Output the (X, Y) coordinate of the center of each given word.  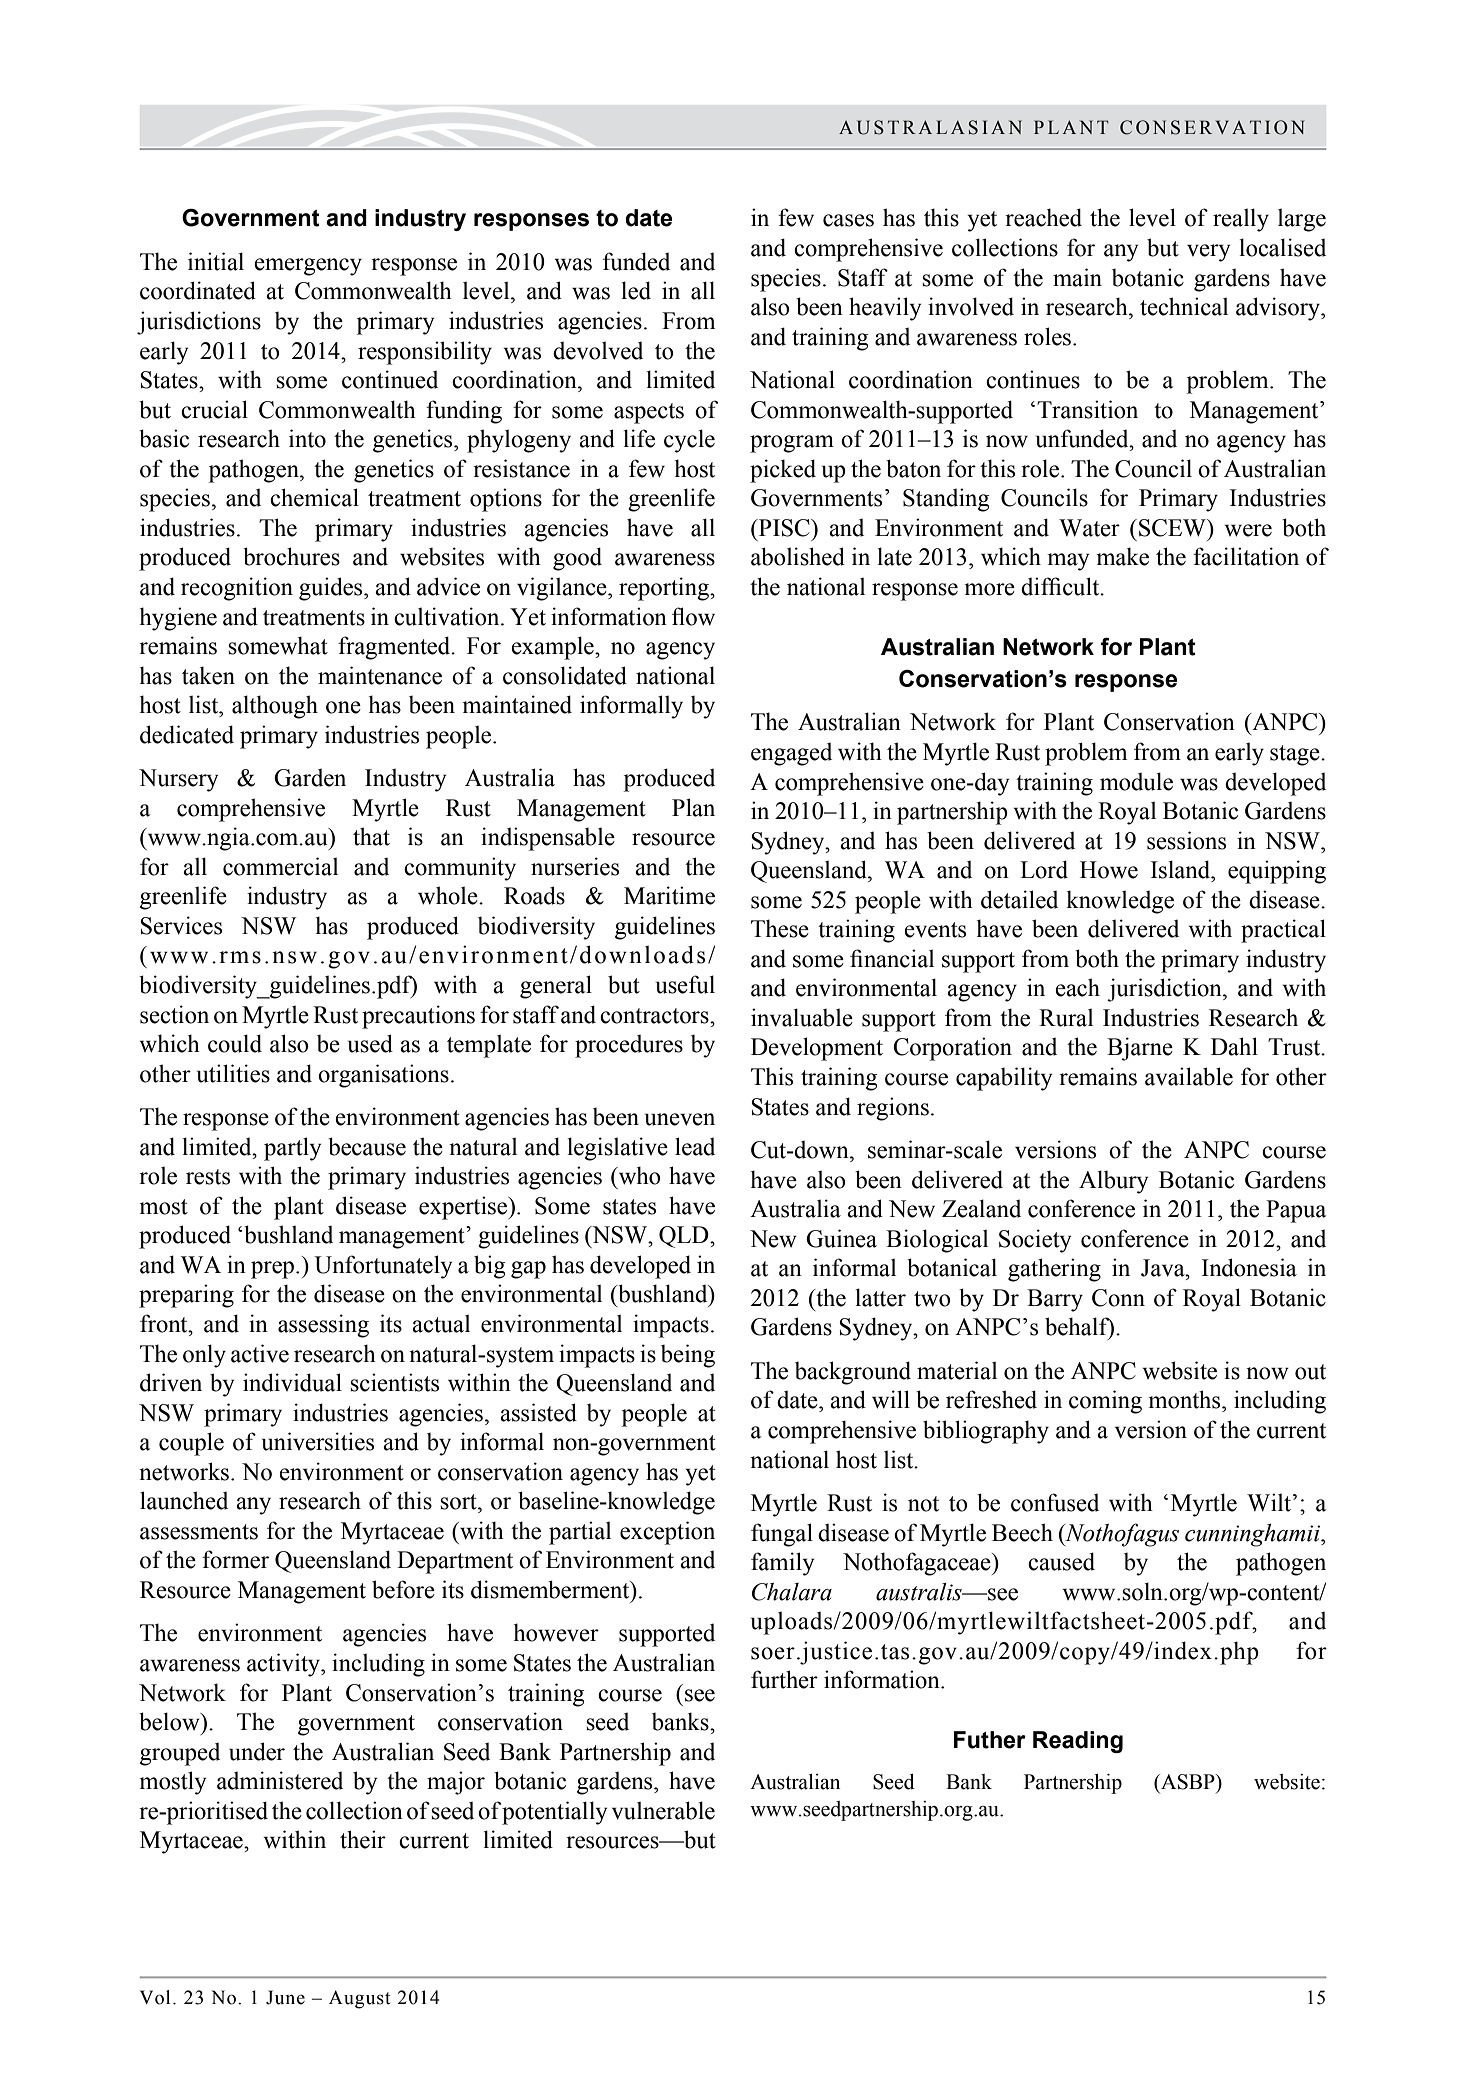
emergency (308, 267)
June (285, 1997)
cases (848, 220)
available (1189, 1076)
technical (1184, 306)
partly (292, 1149)
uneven (680, 1119)
